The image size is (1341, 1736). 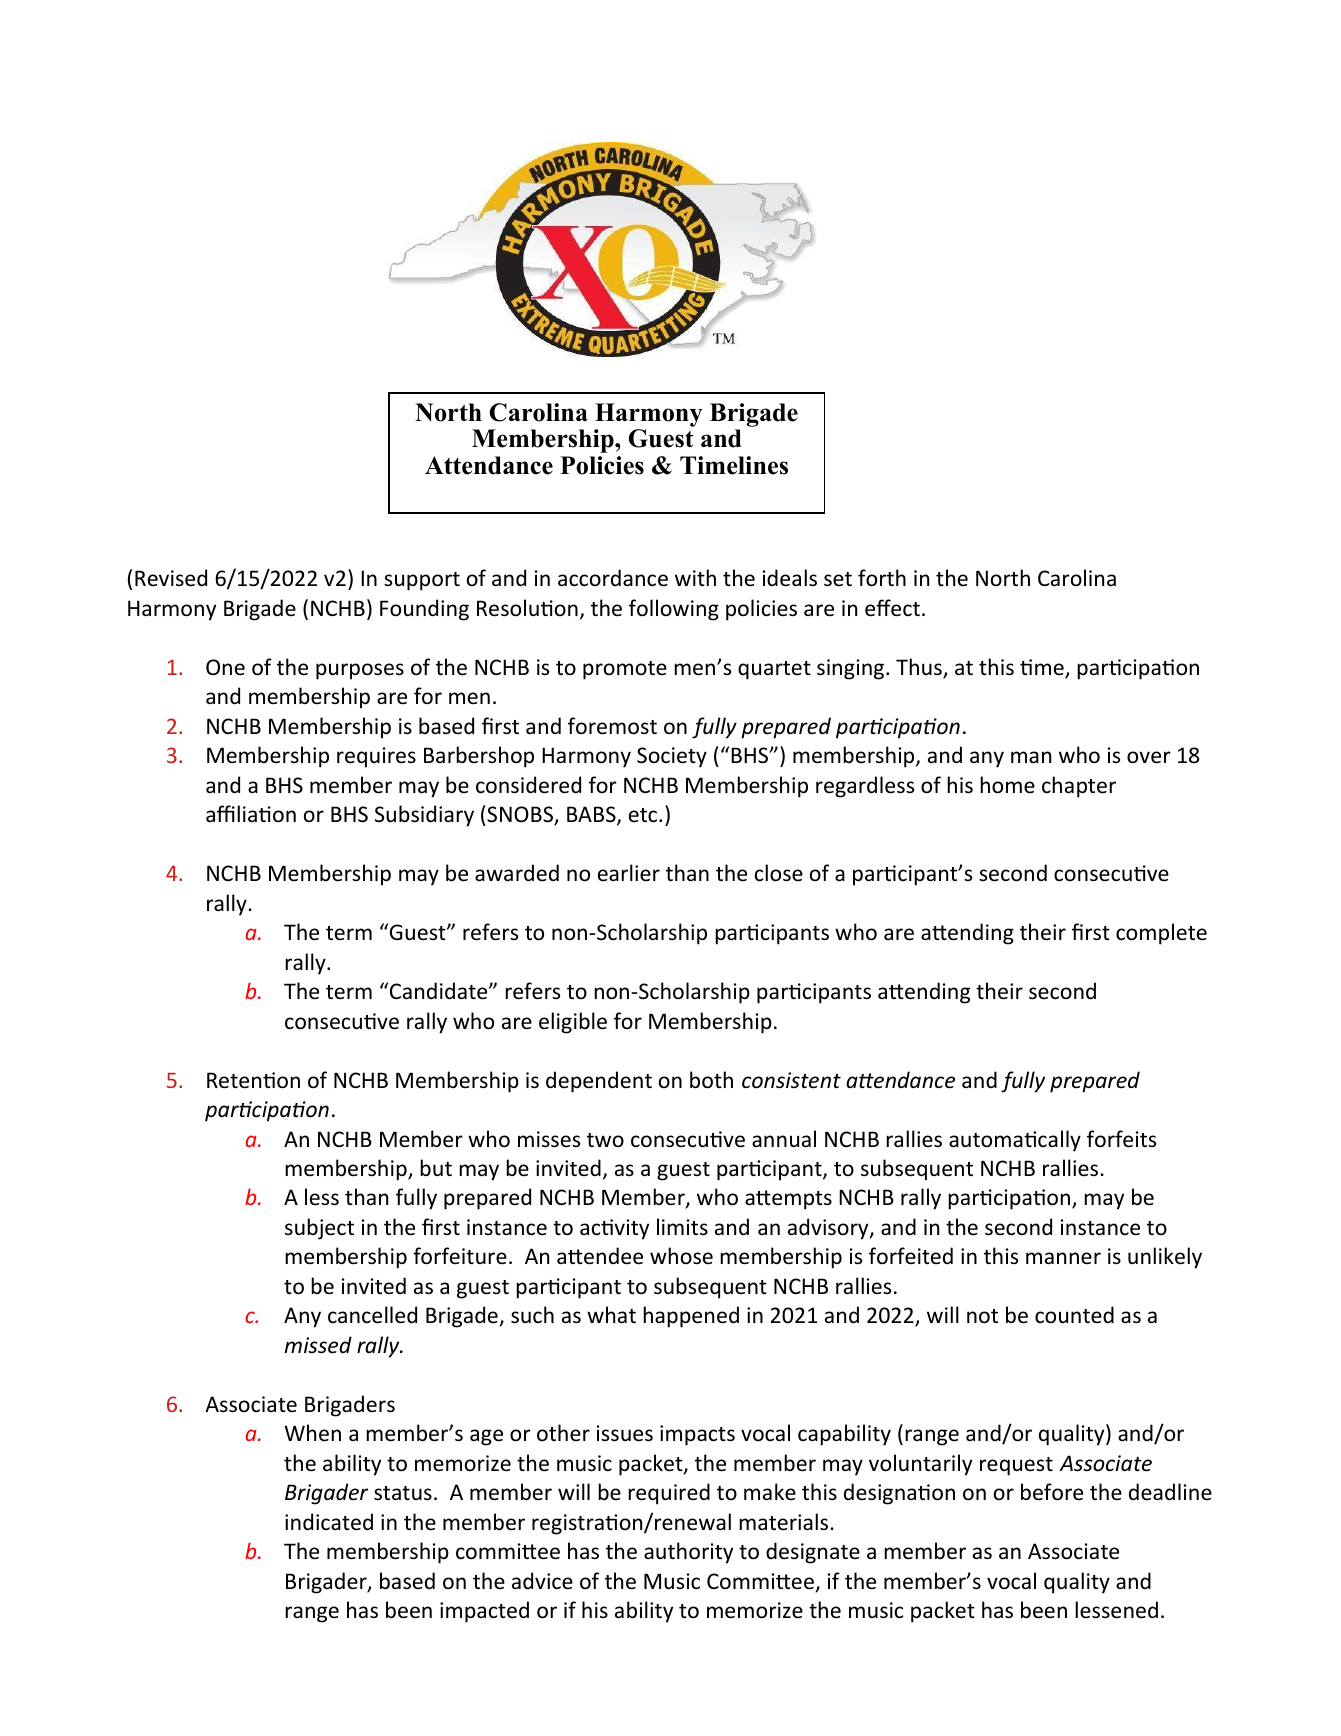 I want to click on earlier, so click(x=629, y=872).
